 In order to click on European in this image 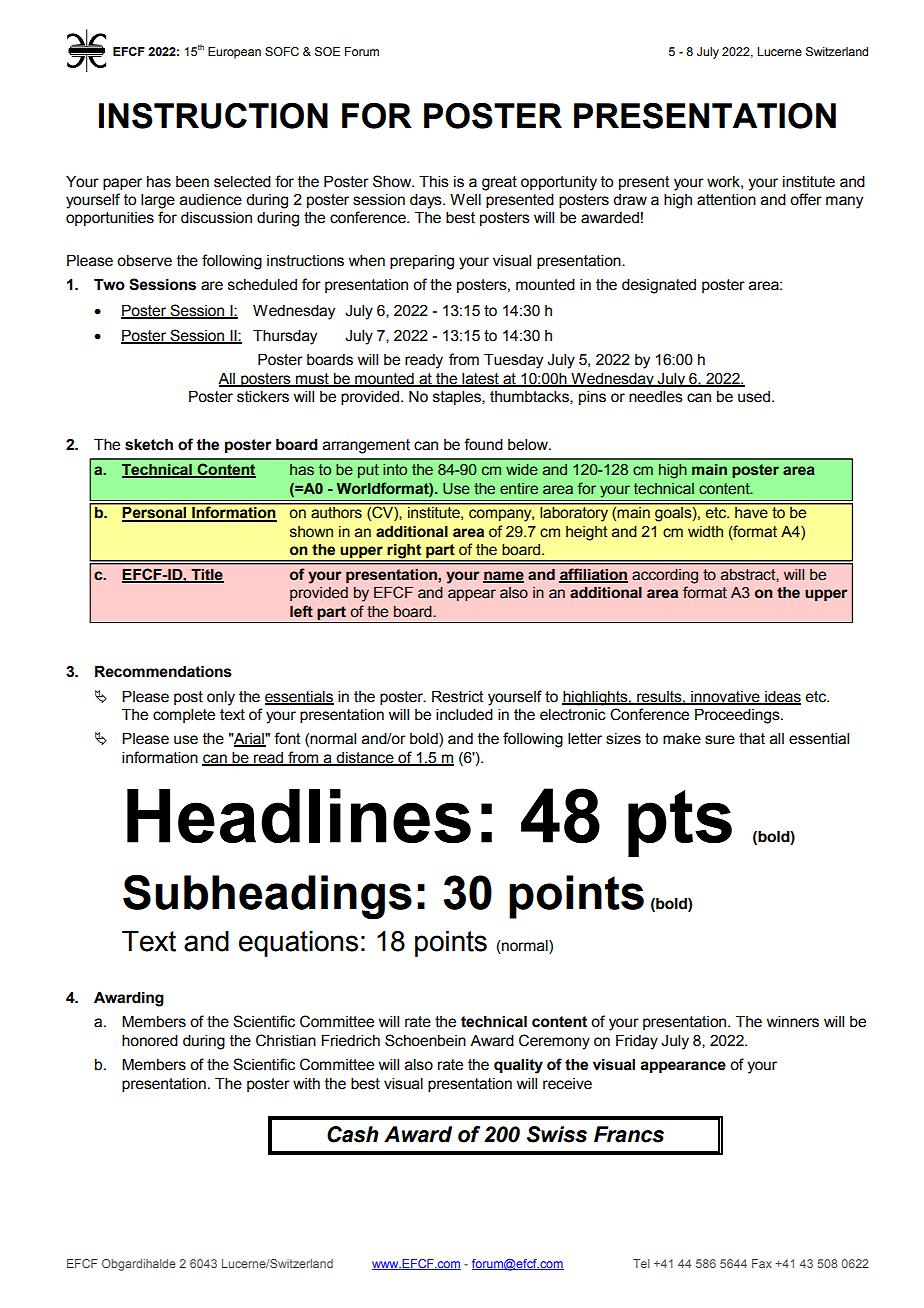, I will do `click(234, 53)`.
